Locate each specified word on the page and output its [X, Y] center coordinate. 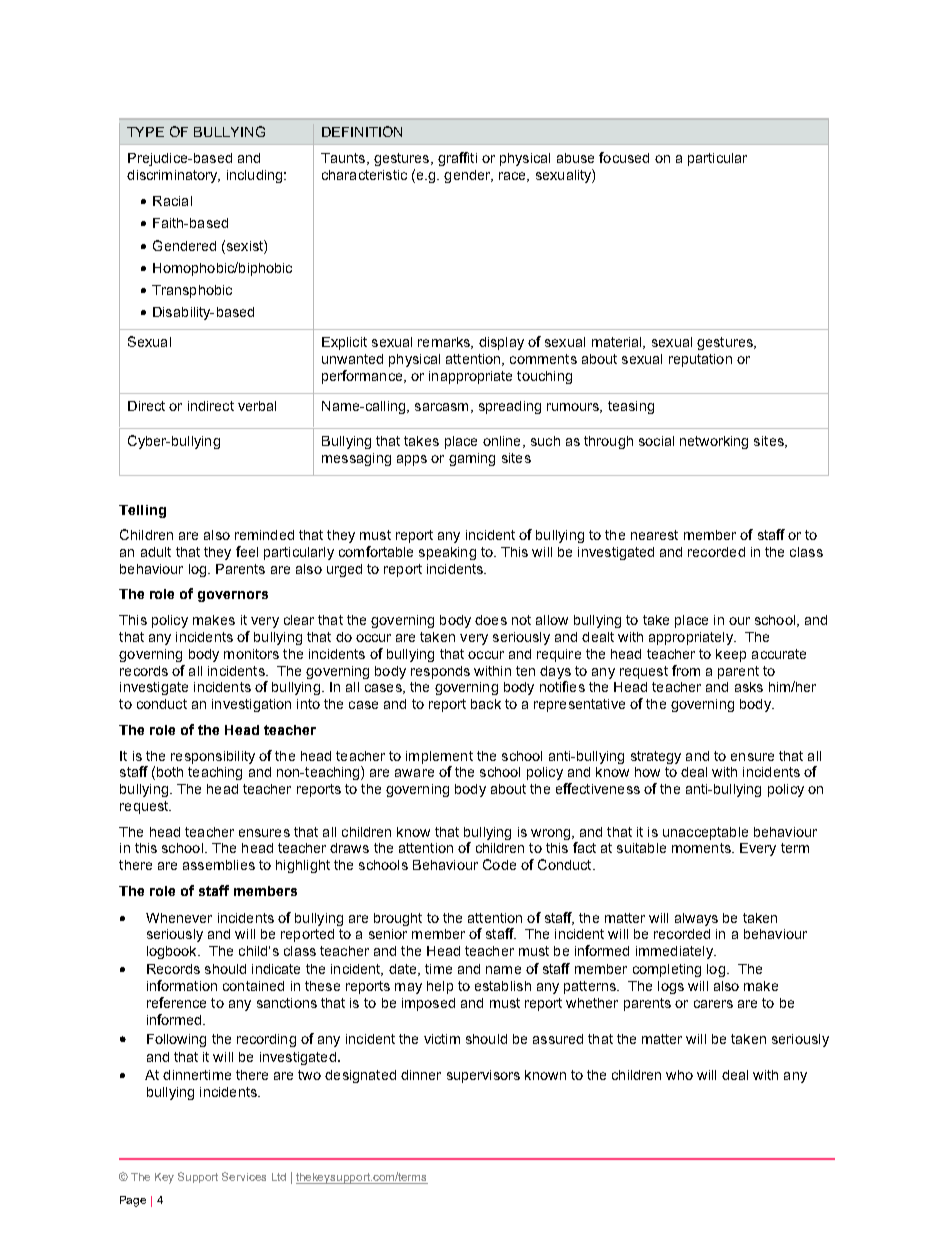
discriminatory [173, 176]
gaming [472, 459]
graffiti [457, 159]
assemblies [219, 865]
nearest [654, 535]
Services [244, 1176]
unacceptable [705, 833]
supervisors [483, 1076]
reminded [264, 535]
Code [499, 864]
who [679, 1075]
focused [624, 157]
